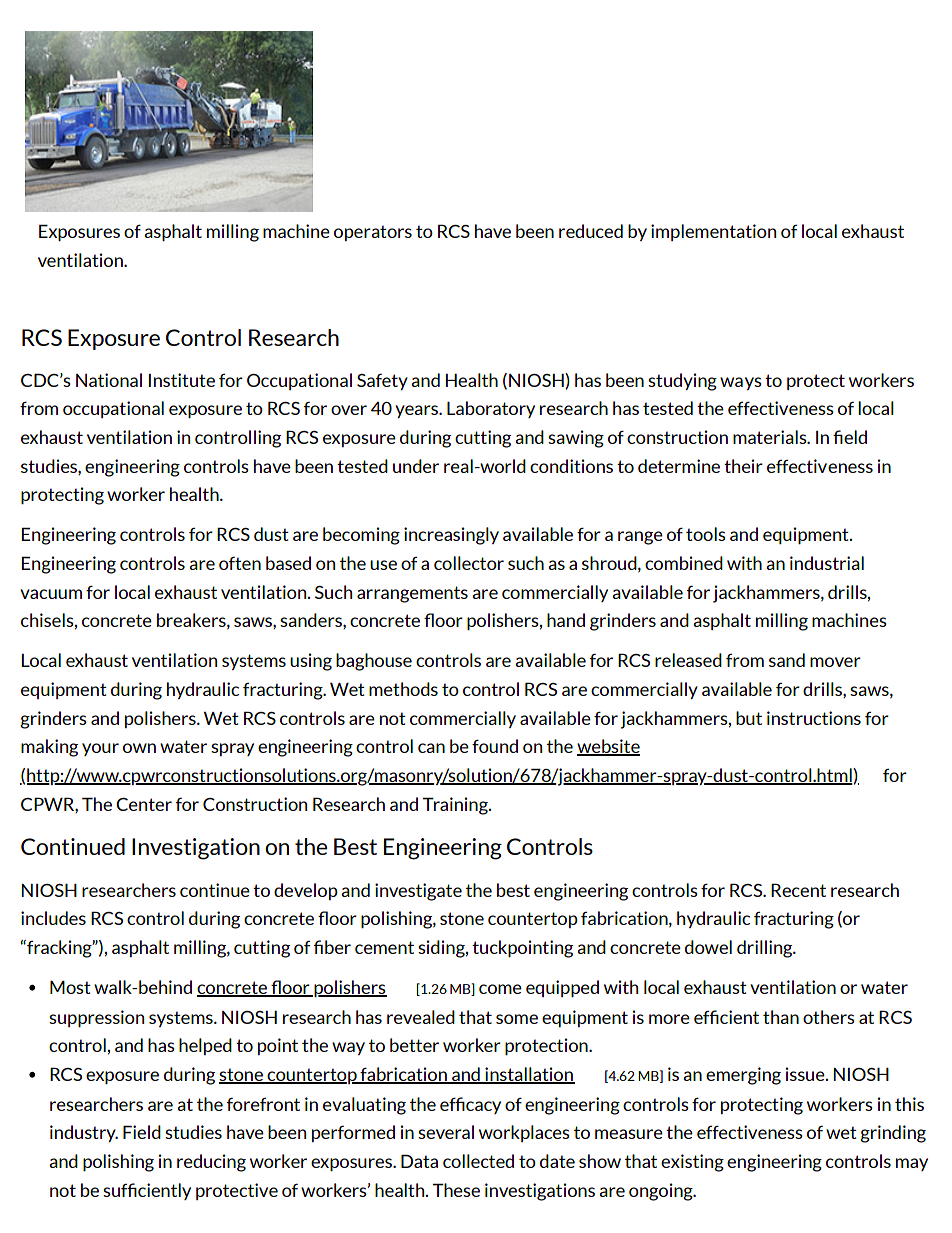 This screenshot has width=952, height=1233. I want to click on collected, so click(478, 1161).
